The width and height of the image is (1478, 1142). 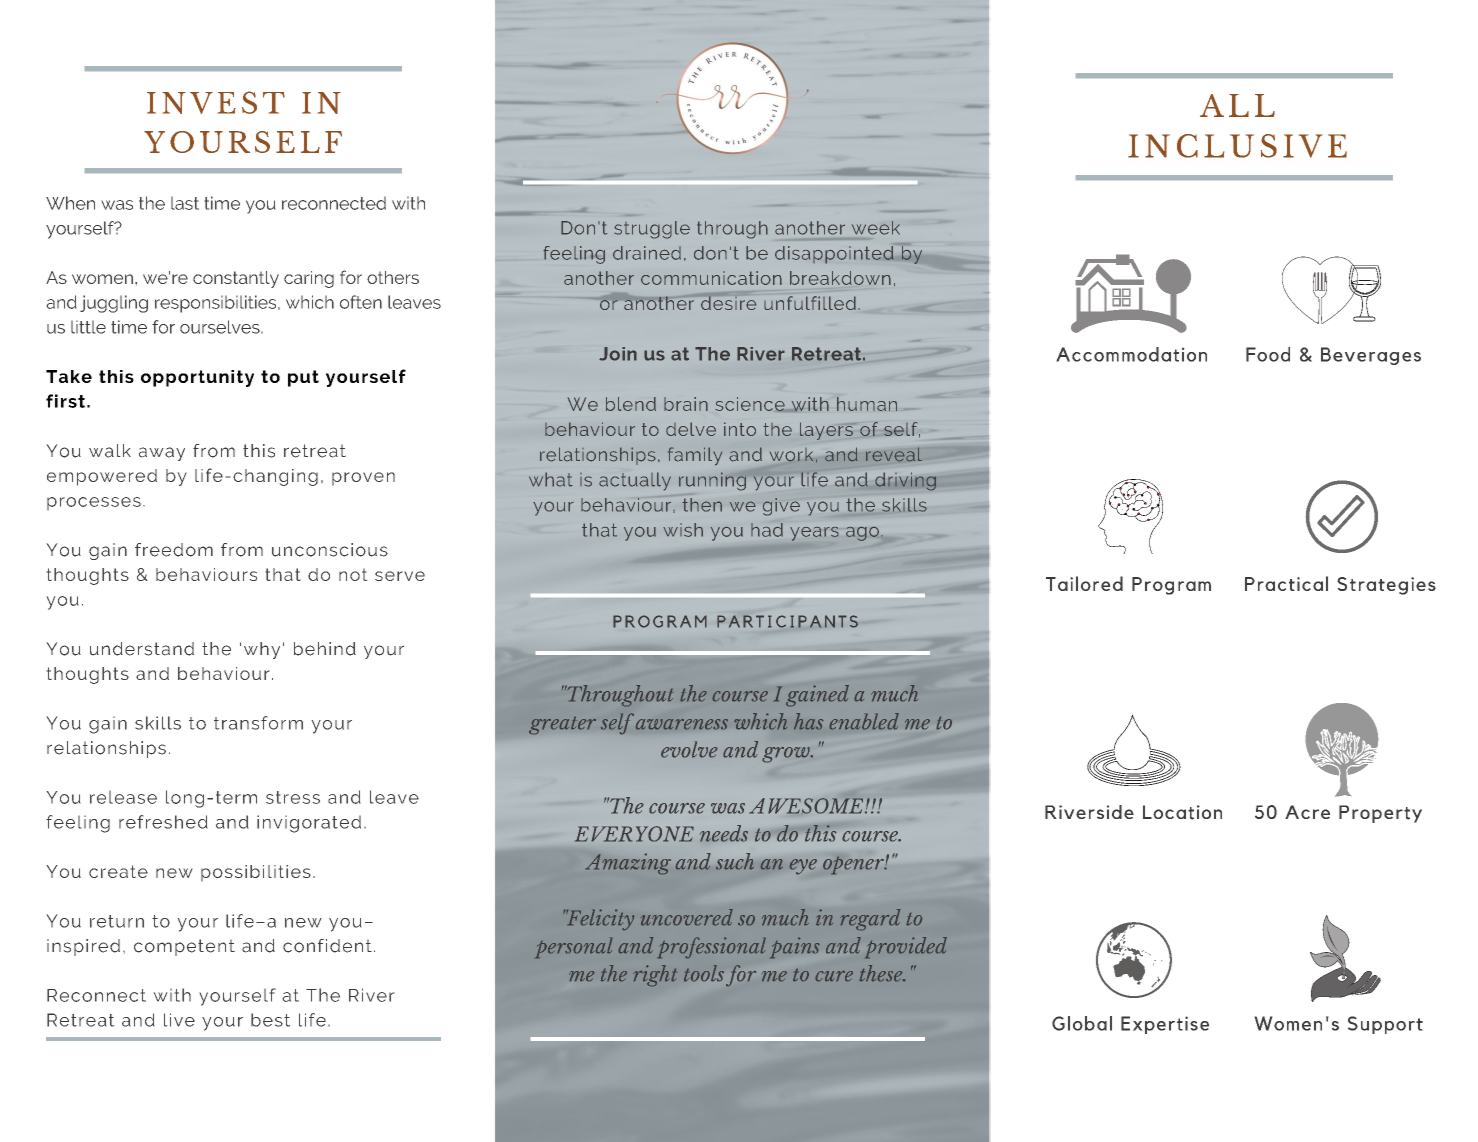 What do you see at coordinates (179, 1020) in the image?
I see `live` at bounding box center [179, 1020].
